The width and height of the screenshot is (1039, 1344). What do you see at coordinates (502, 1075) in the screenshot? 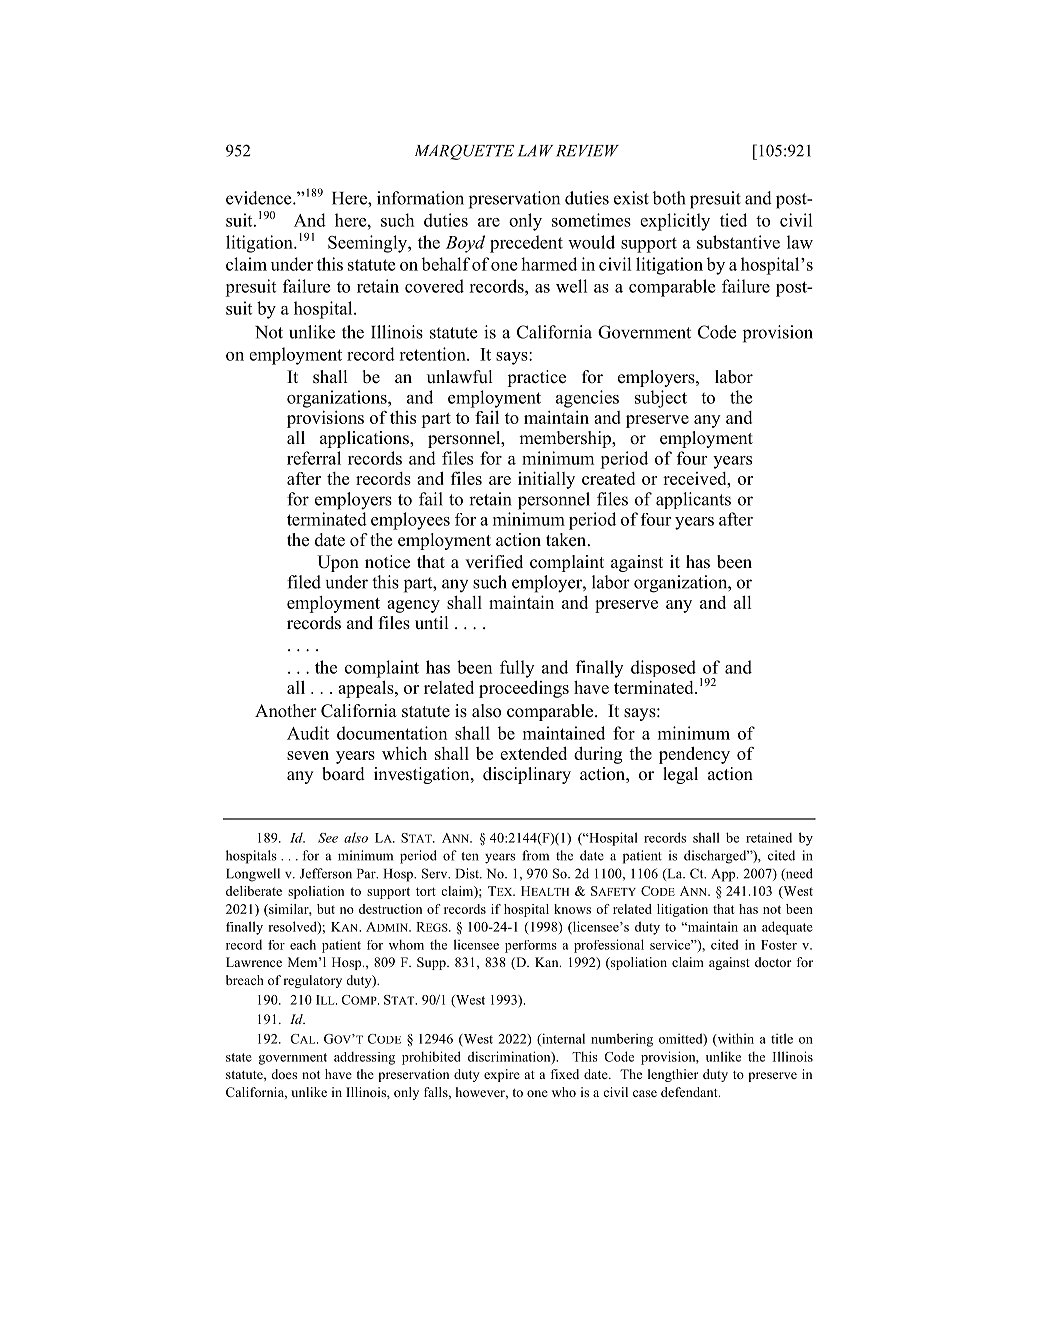
I see `expire` at bounding box center [502, 1075].
